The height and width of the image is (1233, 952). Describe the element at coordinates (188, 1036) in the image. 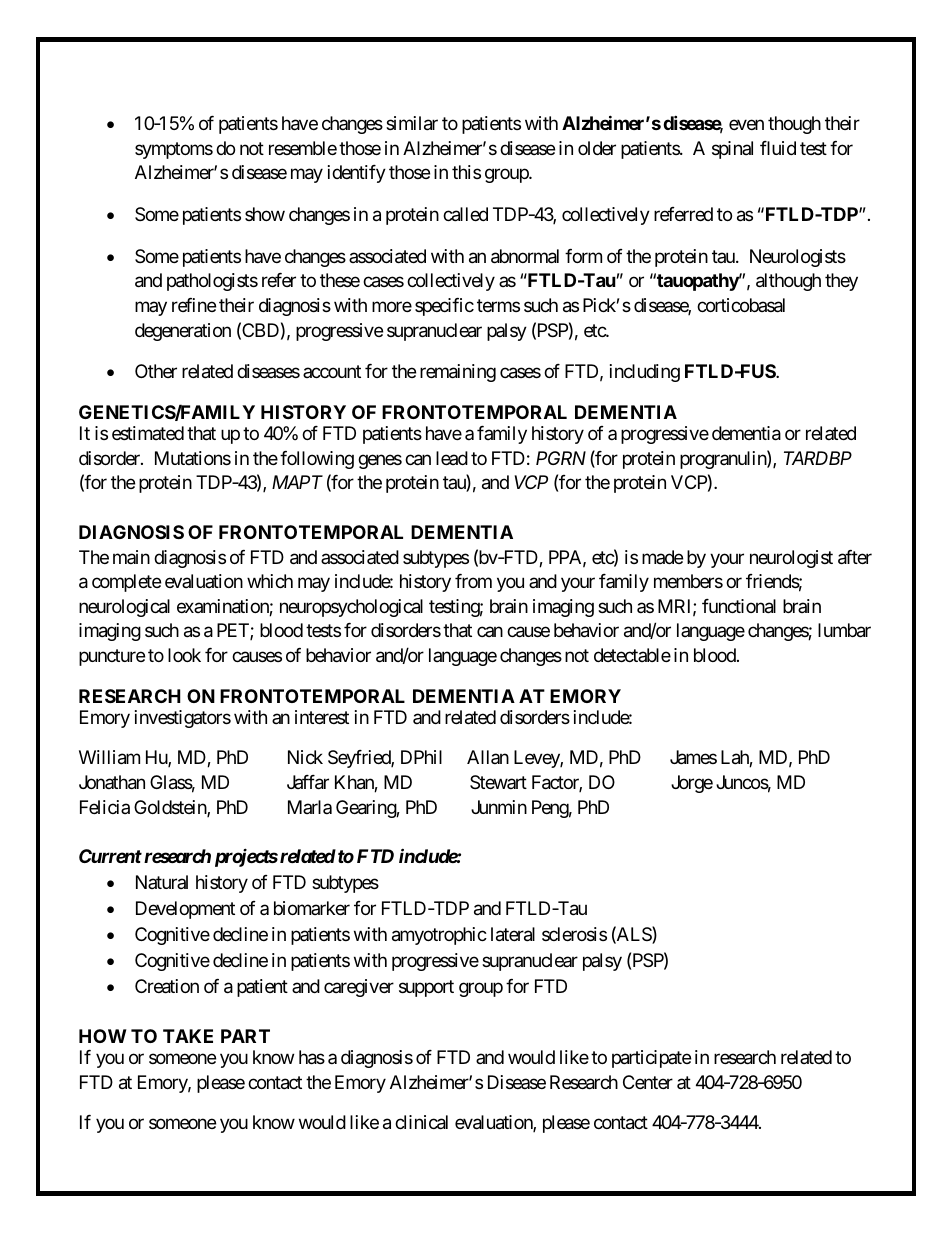

I see `TAKE` at that location.
